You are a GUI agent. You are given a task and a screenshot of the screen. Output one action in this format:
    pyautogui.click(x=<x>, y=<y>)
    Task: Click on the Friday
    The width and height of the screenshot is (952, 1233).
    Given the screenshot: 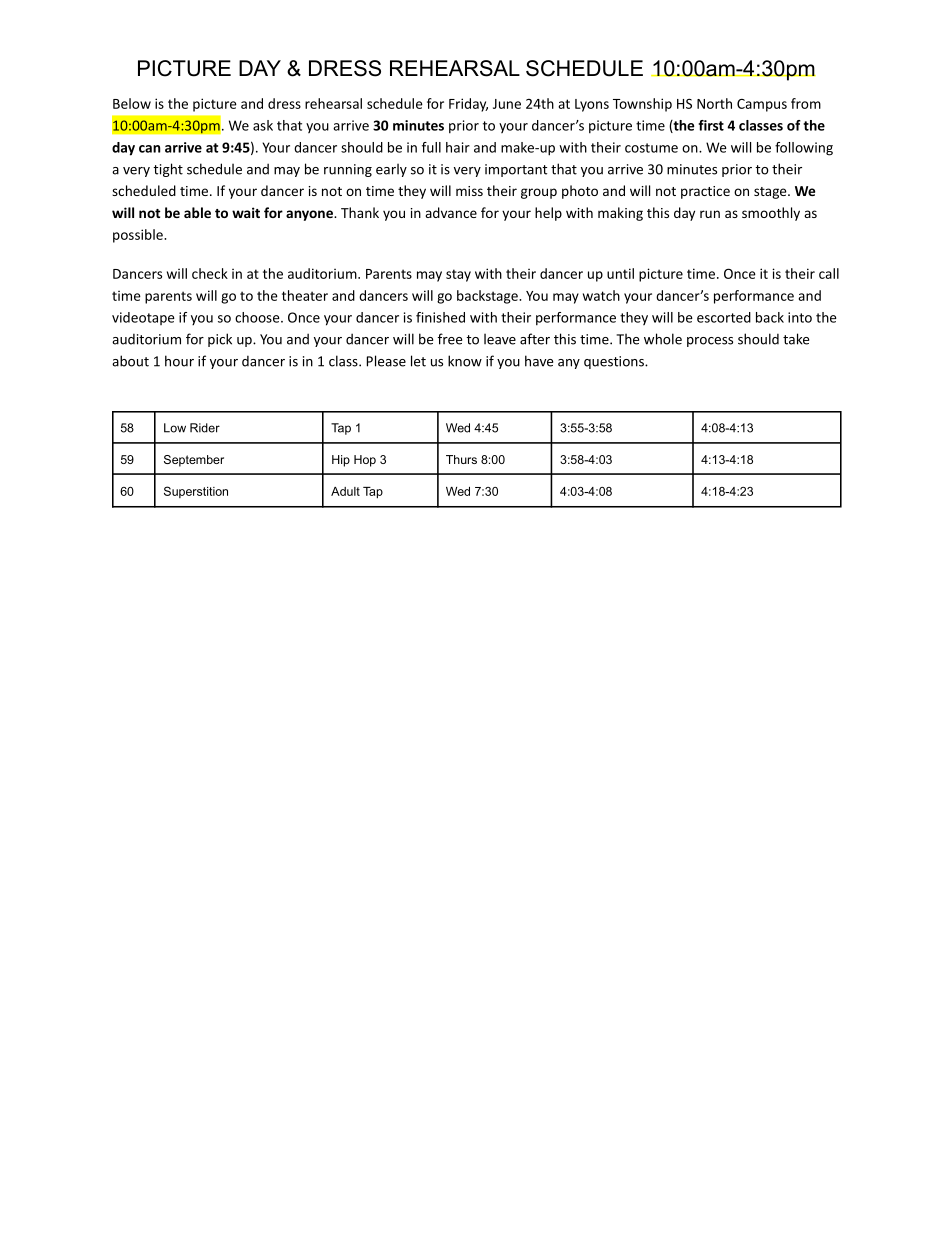 What is the action you would take?
    pyautogui.click(x=468, y=105)
